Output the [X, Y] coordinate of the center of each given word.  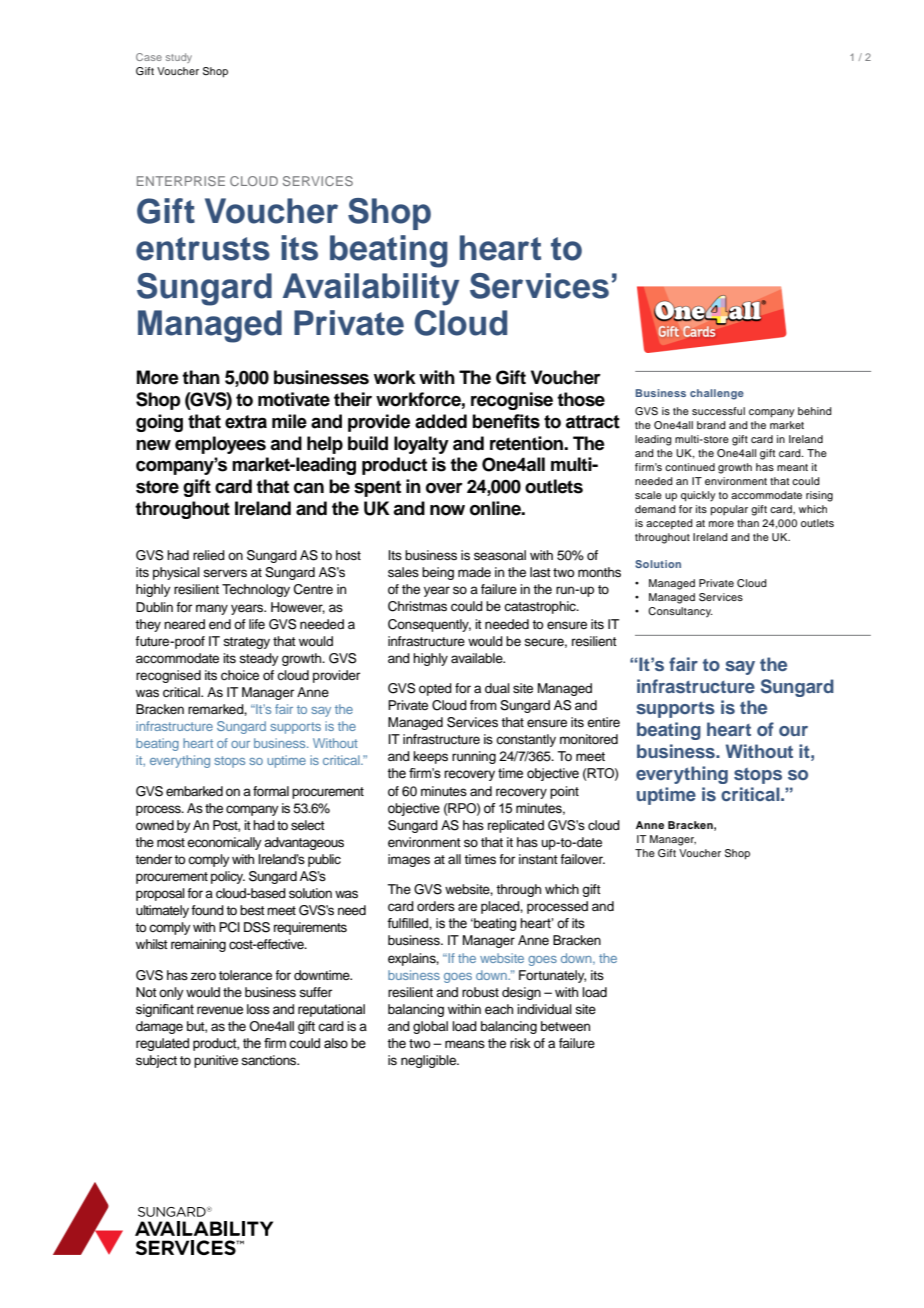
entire [603, 722]
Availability [371, 289]
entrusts [203, 249]
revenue [220, 1010]
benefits [506, 421]
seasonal [500, 555]
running [474, 757]
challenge [717, 394]
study [179, 58]
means [465, 1044]
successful [718, 411]
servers [225, 573]
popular [729, 510]
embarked [194, 791]
